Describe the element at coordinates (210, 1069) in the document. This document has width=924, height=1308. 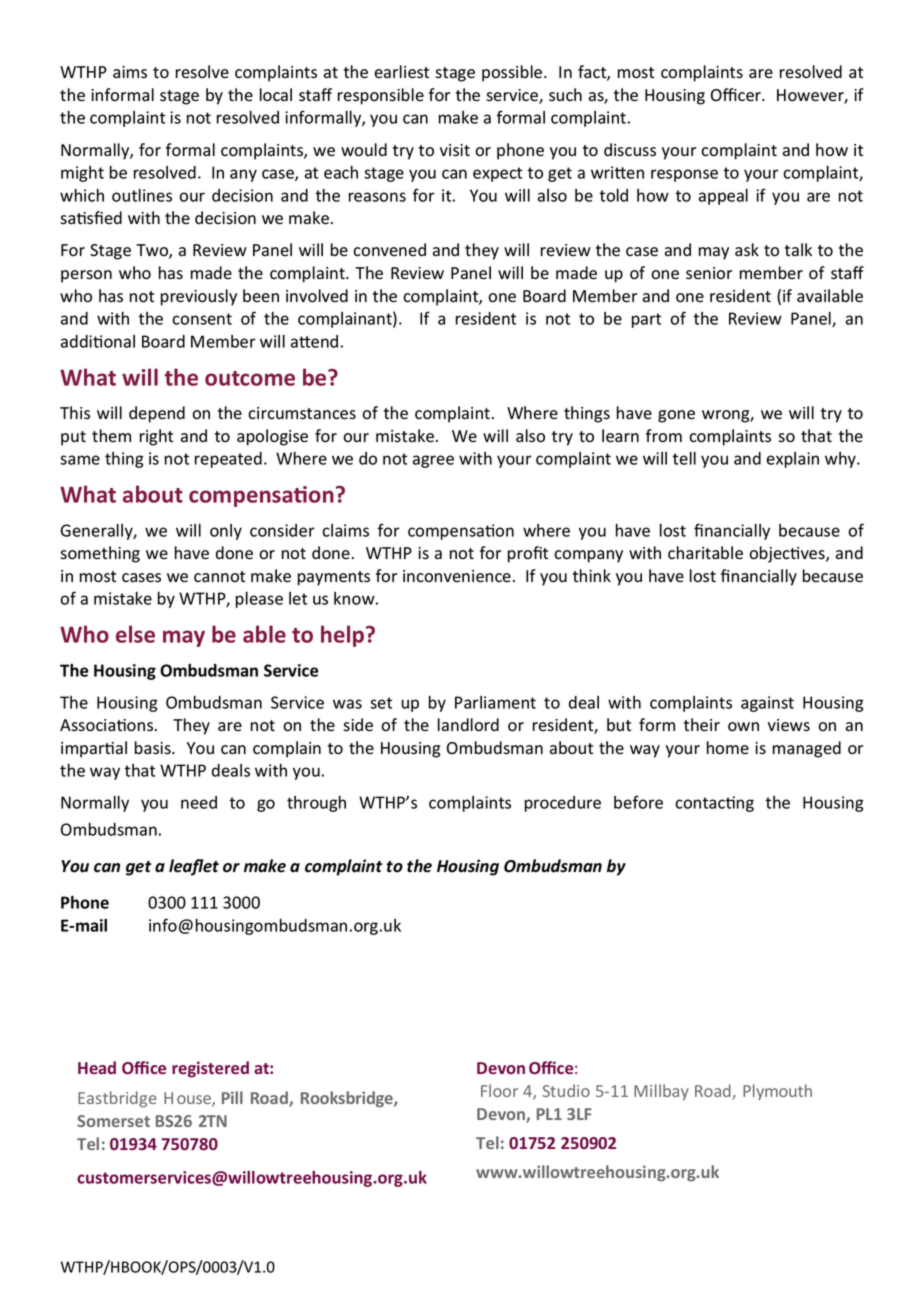
I see `registered` at that location.
